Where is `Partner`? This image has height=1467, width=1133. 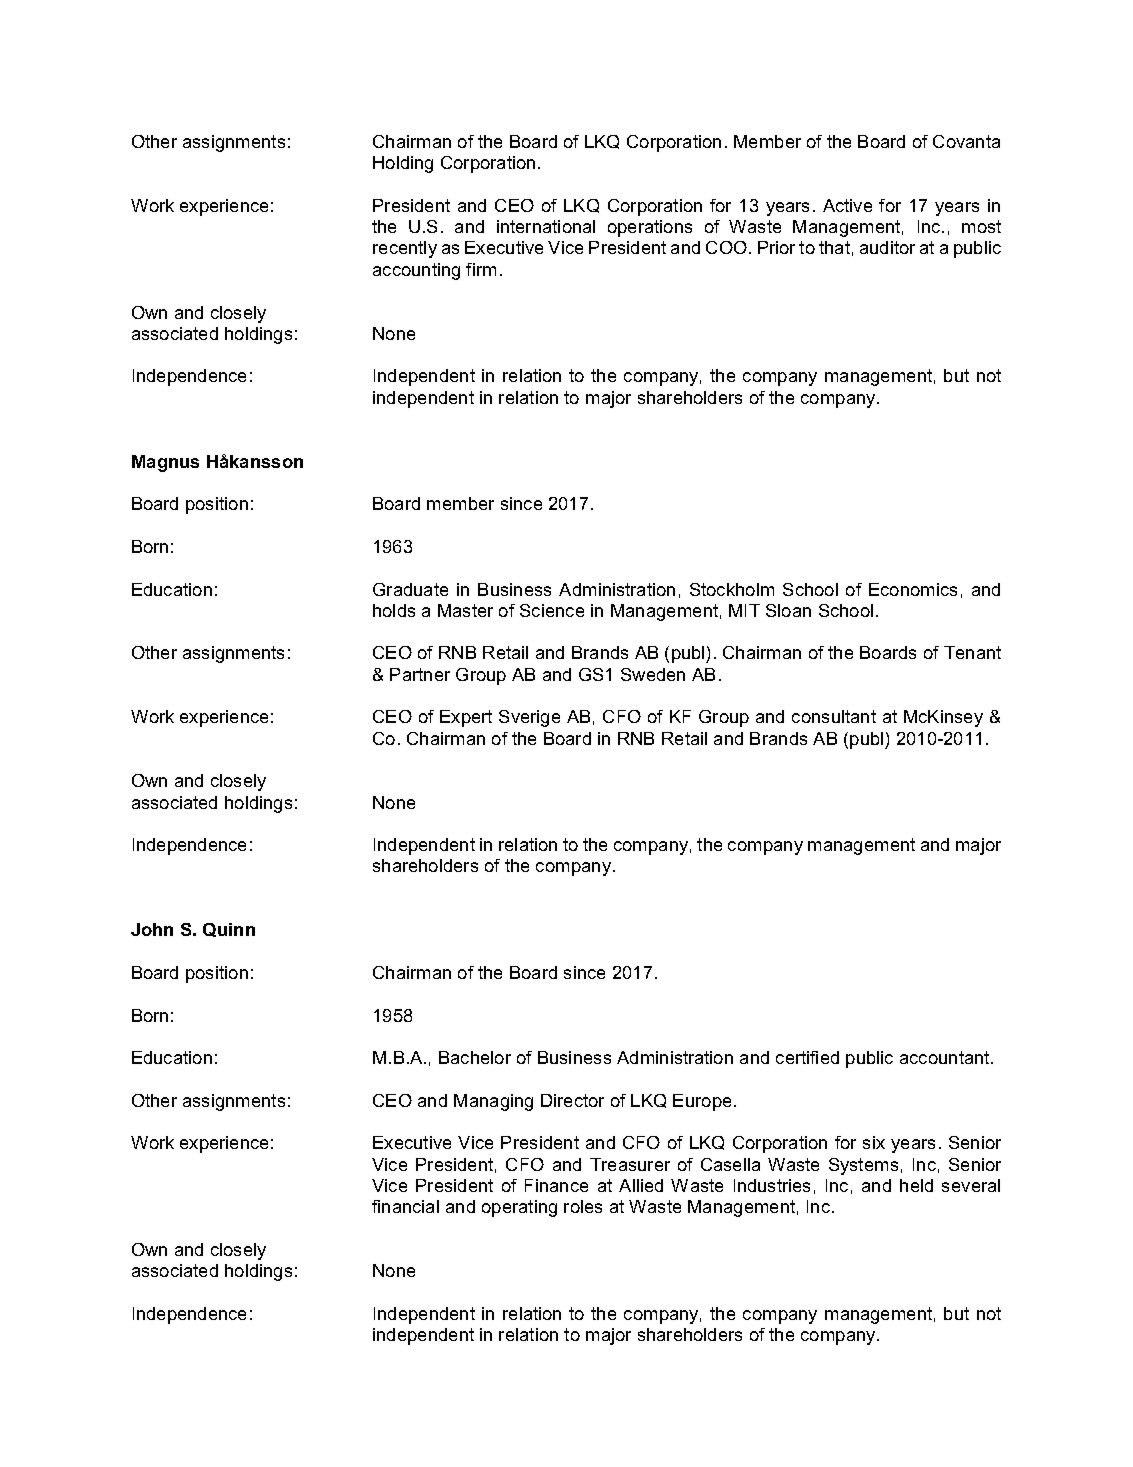
Partner is located at coordinates (420, 674).
